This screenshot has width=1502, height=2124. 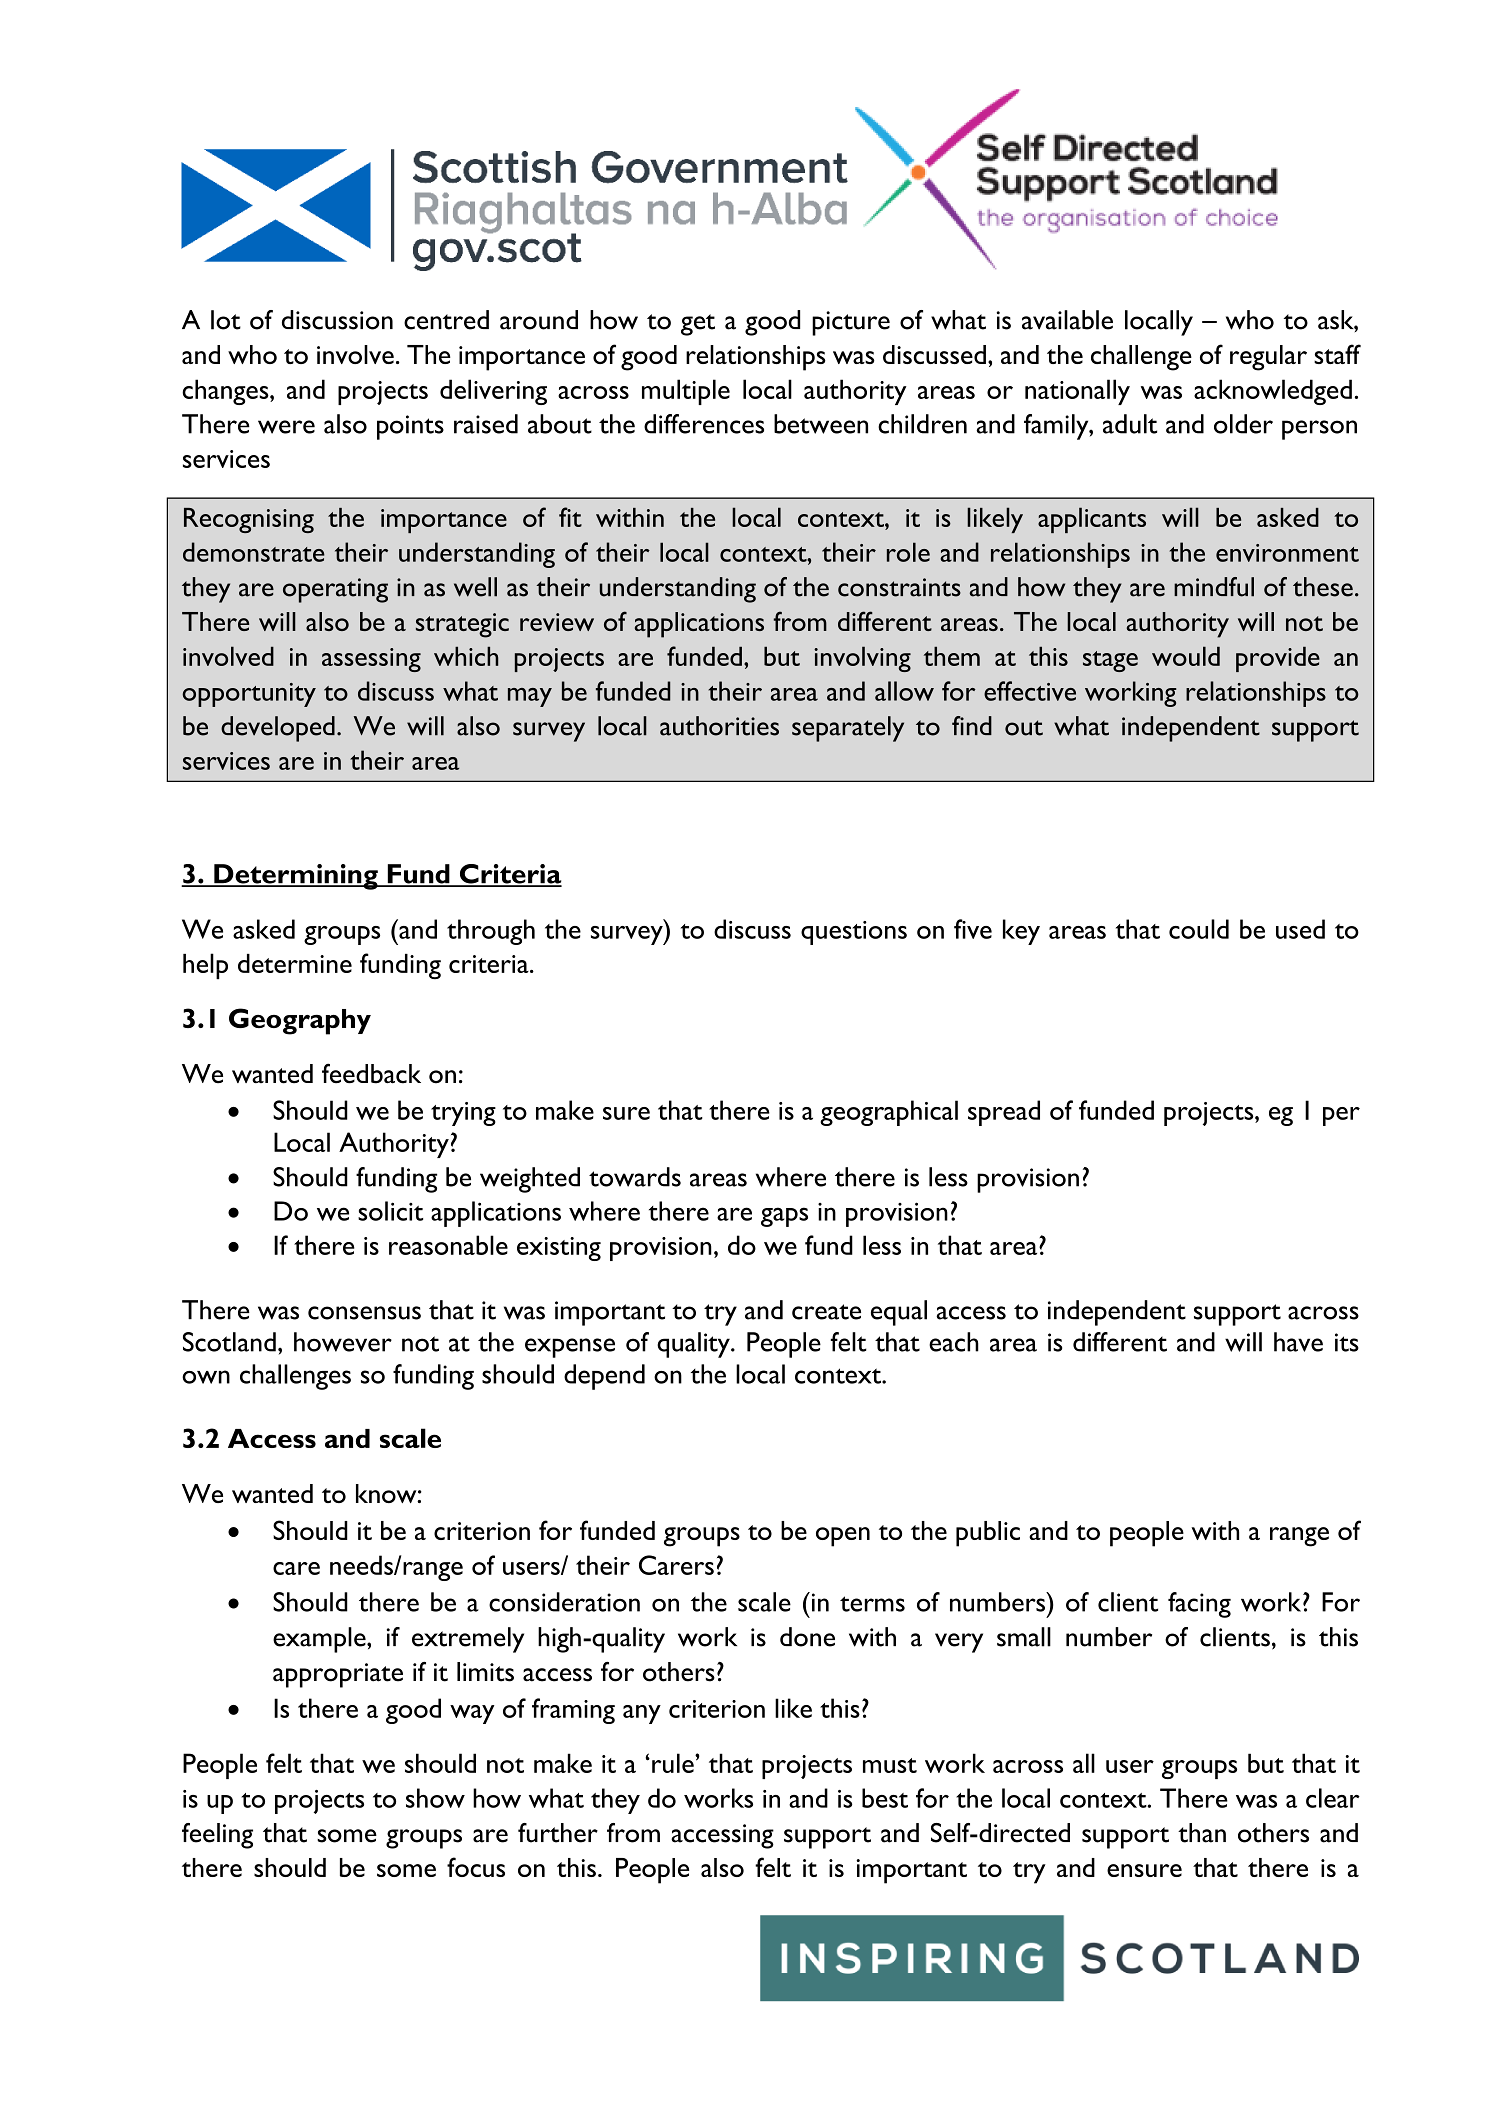 I want to click on multiple, so click(x=686, y=392).
